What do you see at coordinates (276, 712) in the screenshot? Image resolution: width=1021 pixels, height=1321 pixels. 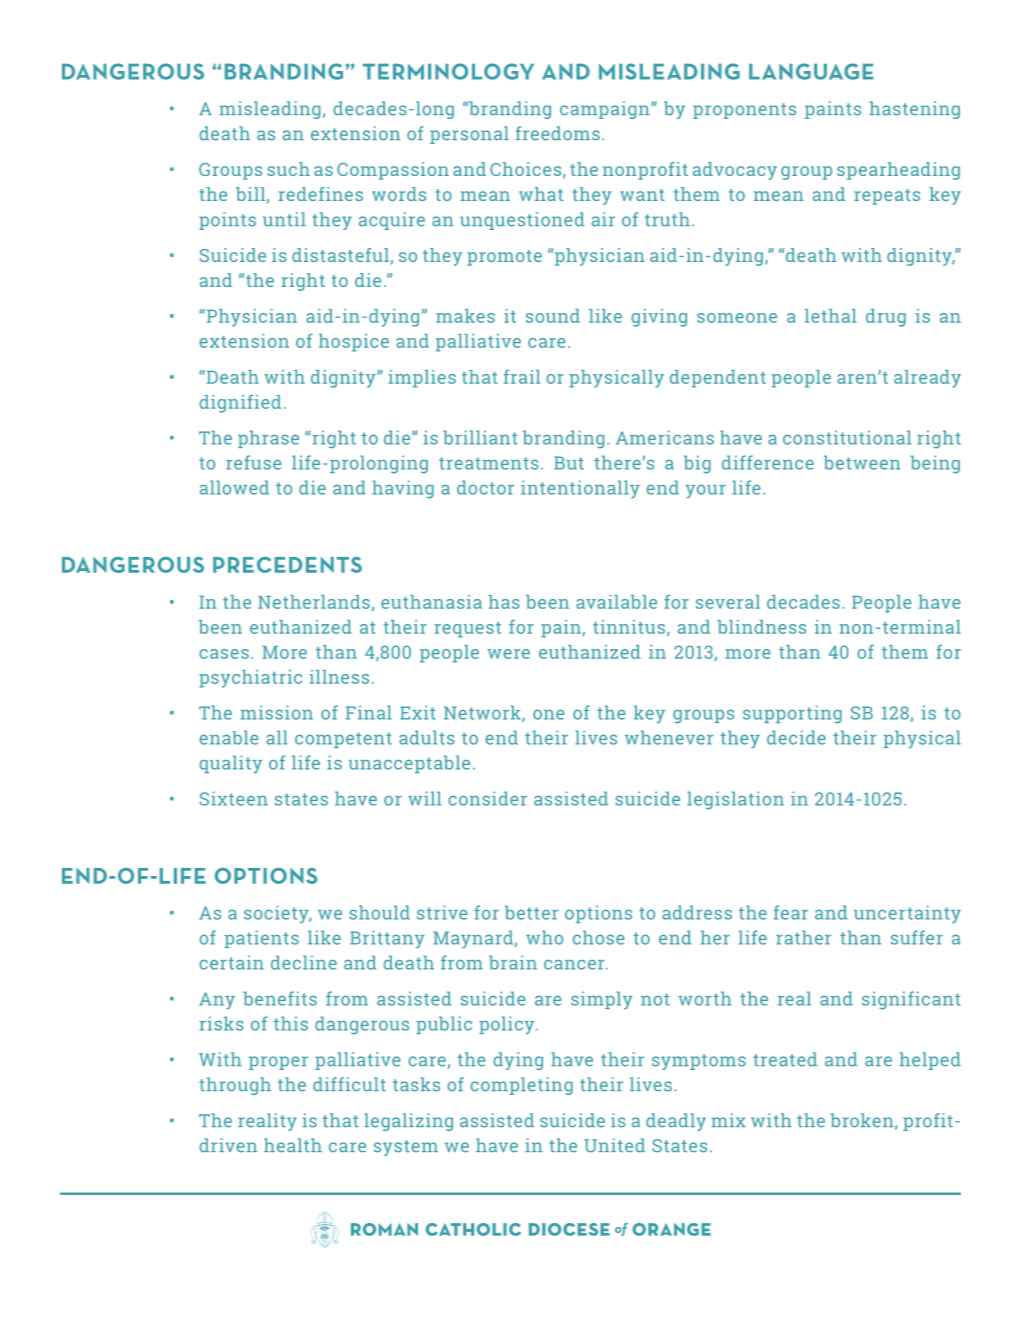 I see `mission` at bounding box center [276, 712].
